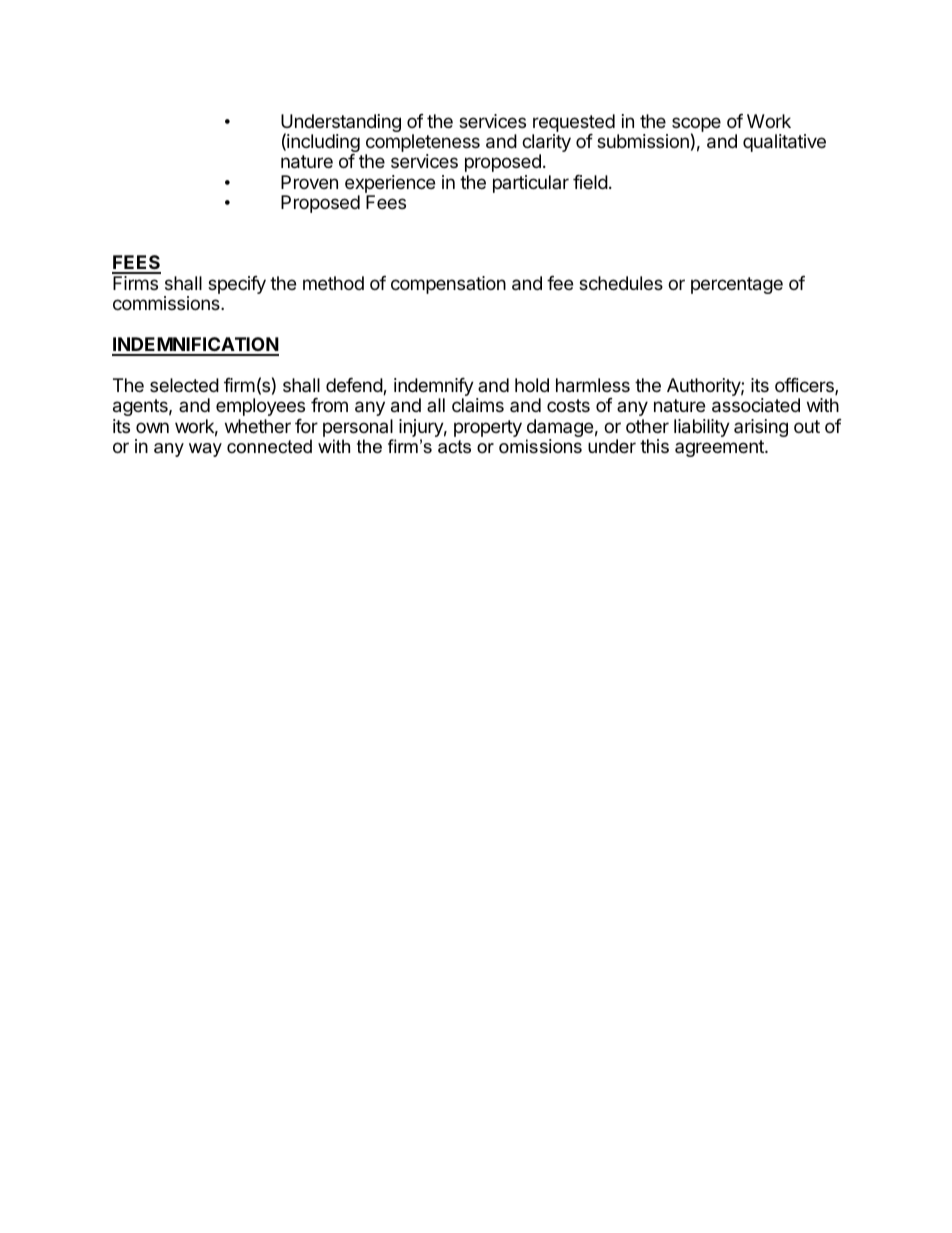 This screenshot has height=1233, width=952. Describe the element at coordinates (269, 446) in the screenshot. I see `connected` at that location.
